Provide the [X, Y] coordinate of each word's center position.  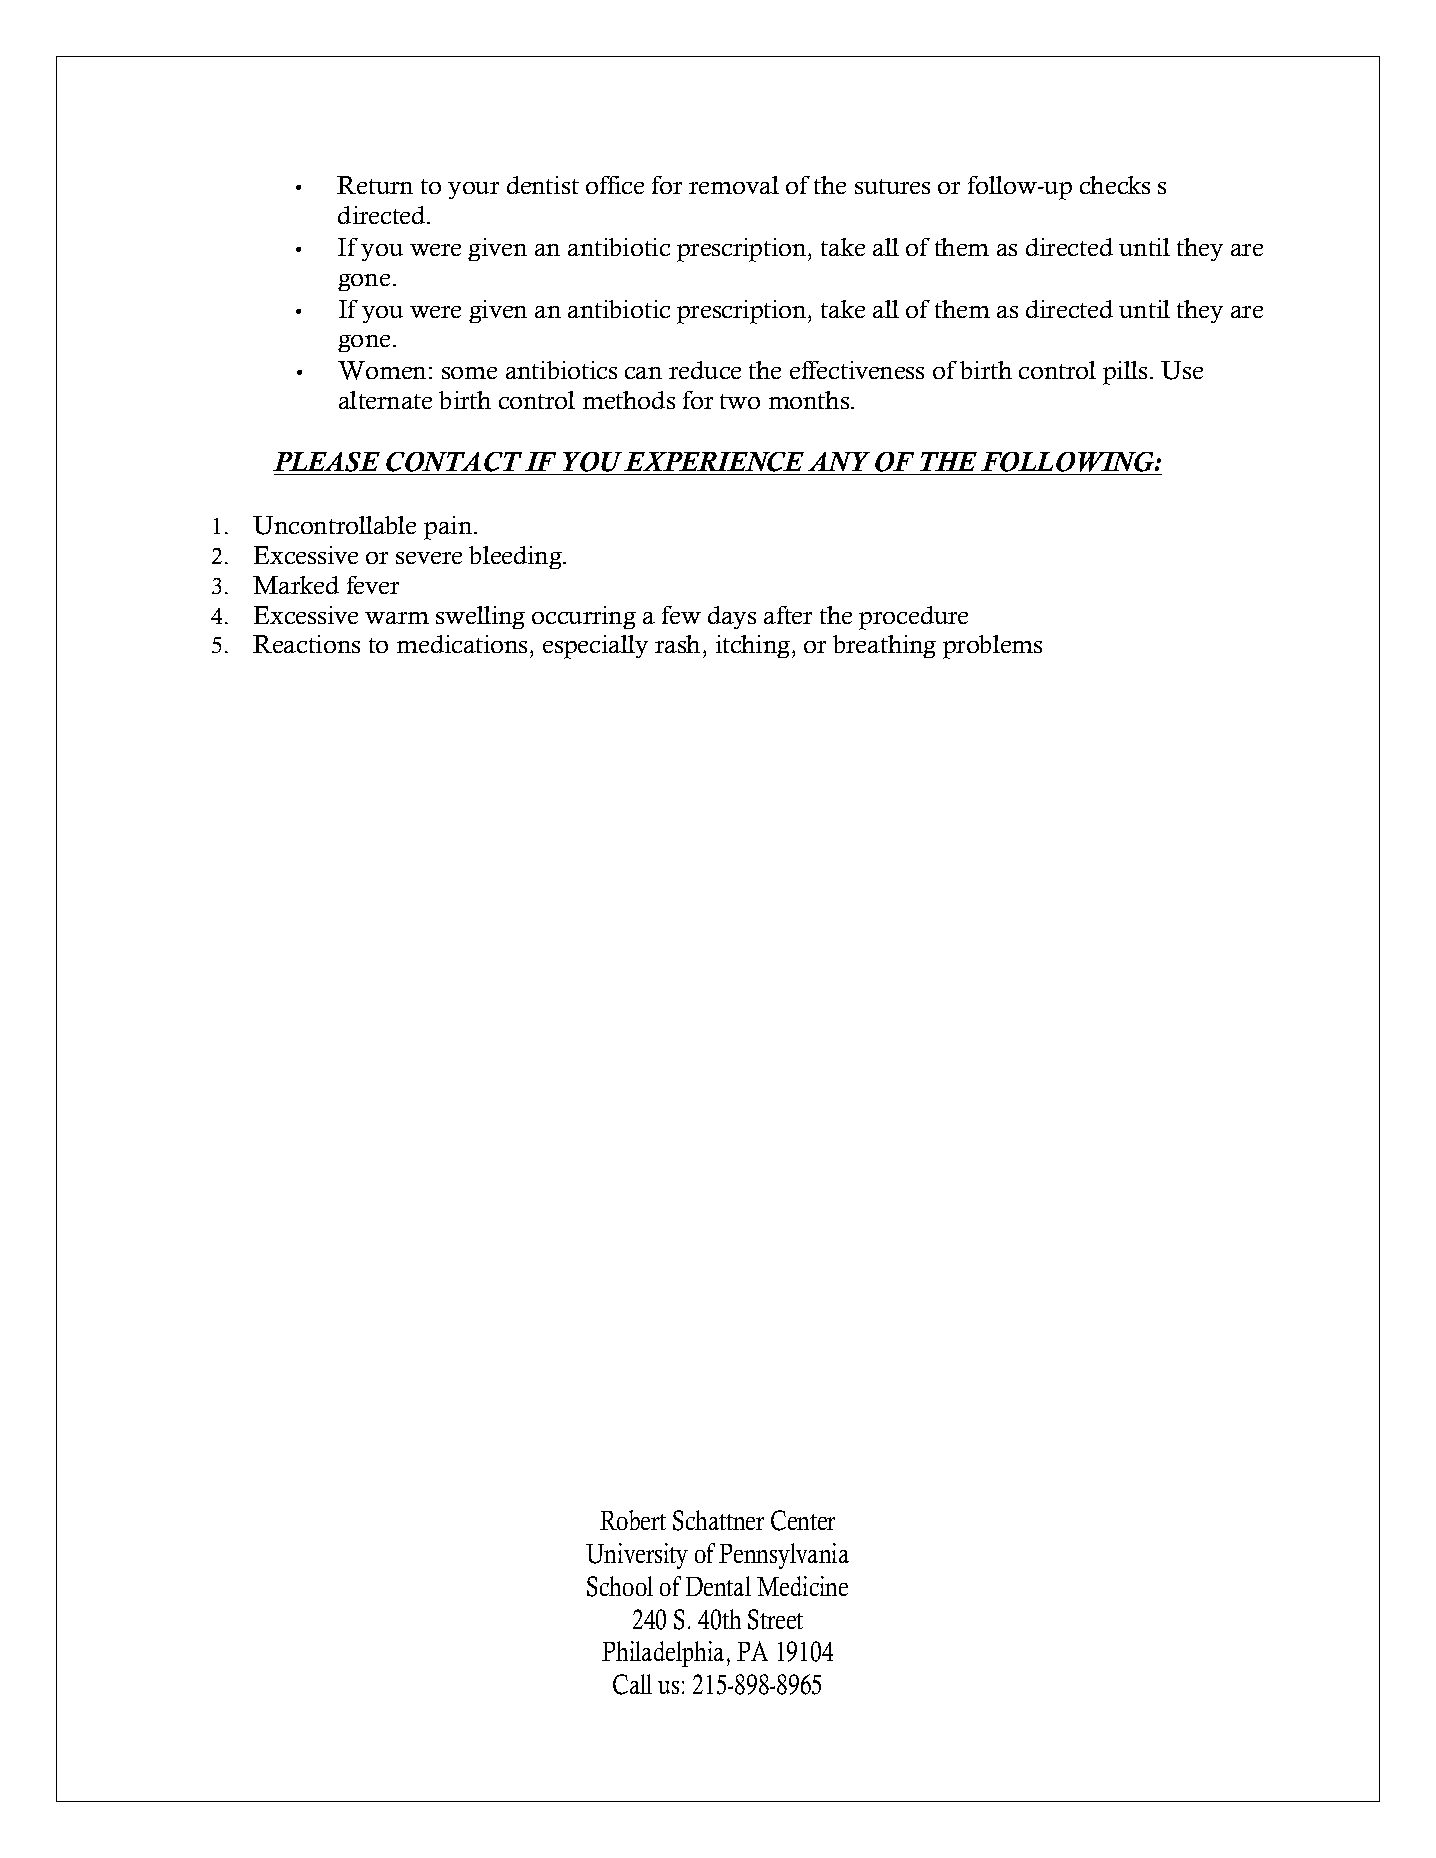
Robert [633, 1520]
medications [462, 644]
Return [375, 185]
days [732, 617]
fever [373, 585]
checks [1115, 185]
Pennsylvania [784, 1556]
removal [734, 185]
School [620, 1586]
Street [775, 1619]
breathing [884, 646]
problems [992, 647]
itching [754, 646]
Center [803, 1520]
